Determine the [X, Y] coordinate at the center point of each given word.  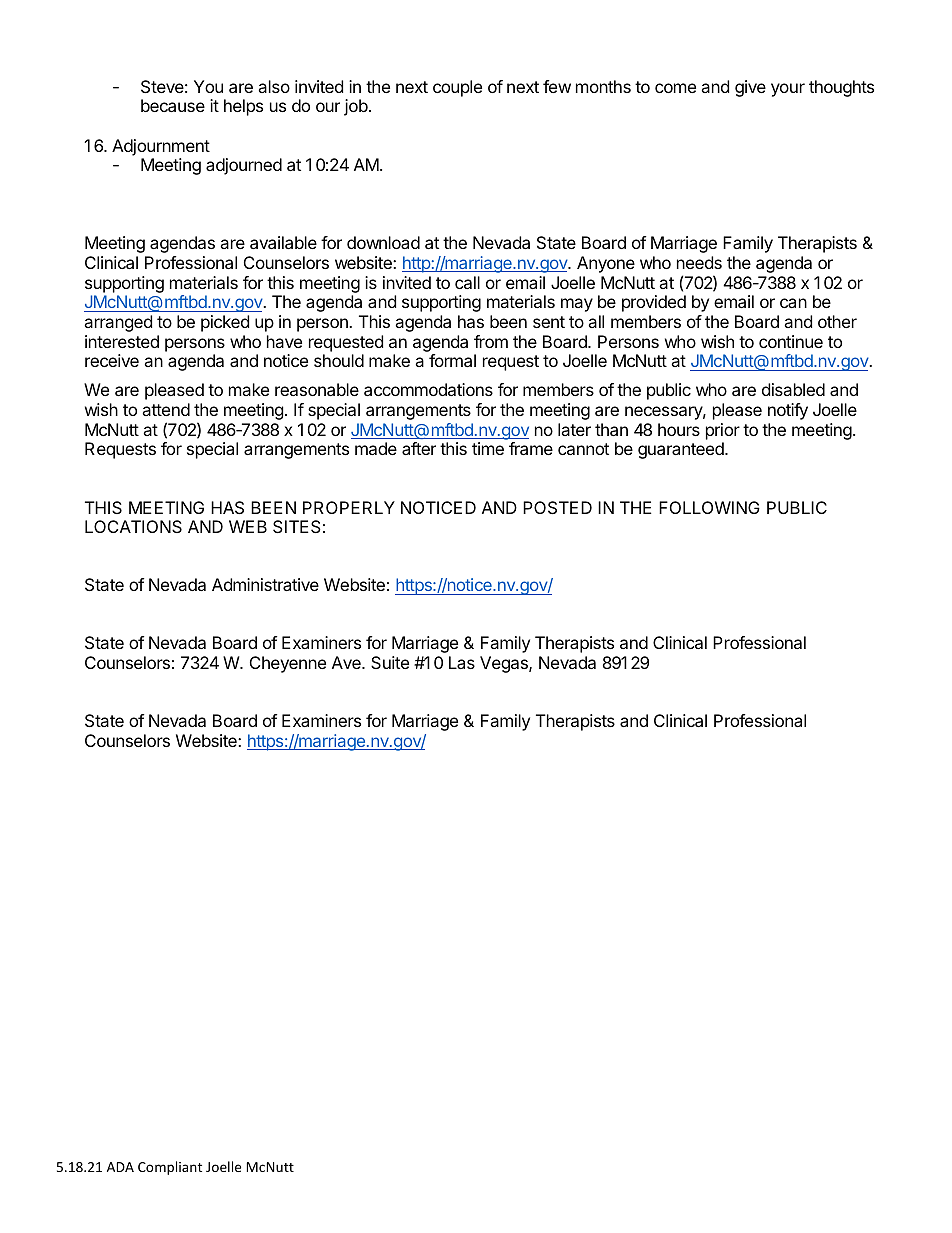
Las [462, 662]
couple [457, 88]
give [750, 88]
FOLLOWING [709, 507]
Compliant [170, 1168]
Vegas [505, 664]
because [173, 105]
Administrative [265, 584]
